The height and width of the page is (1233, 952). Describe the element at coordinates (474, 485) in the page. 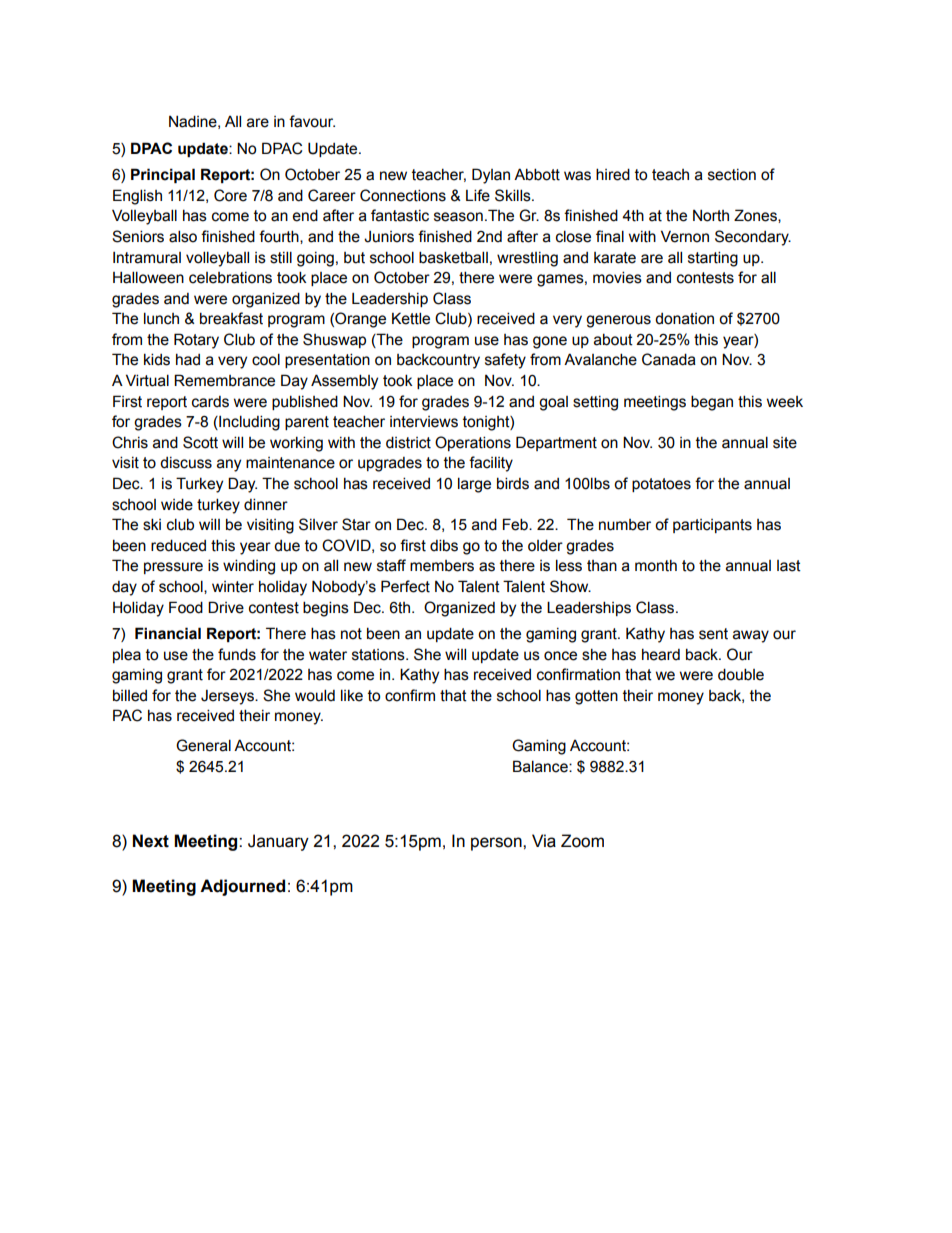

I see `large` at that location.
